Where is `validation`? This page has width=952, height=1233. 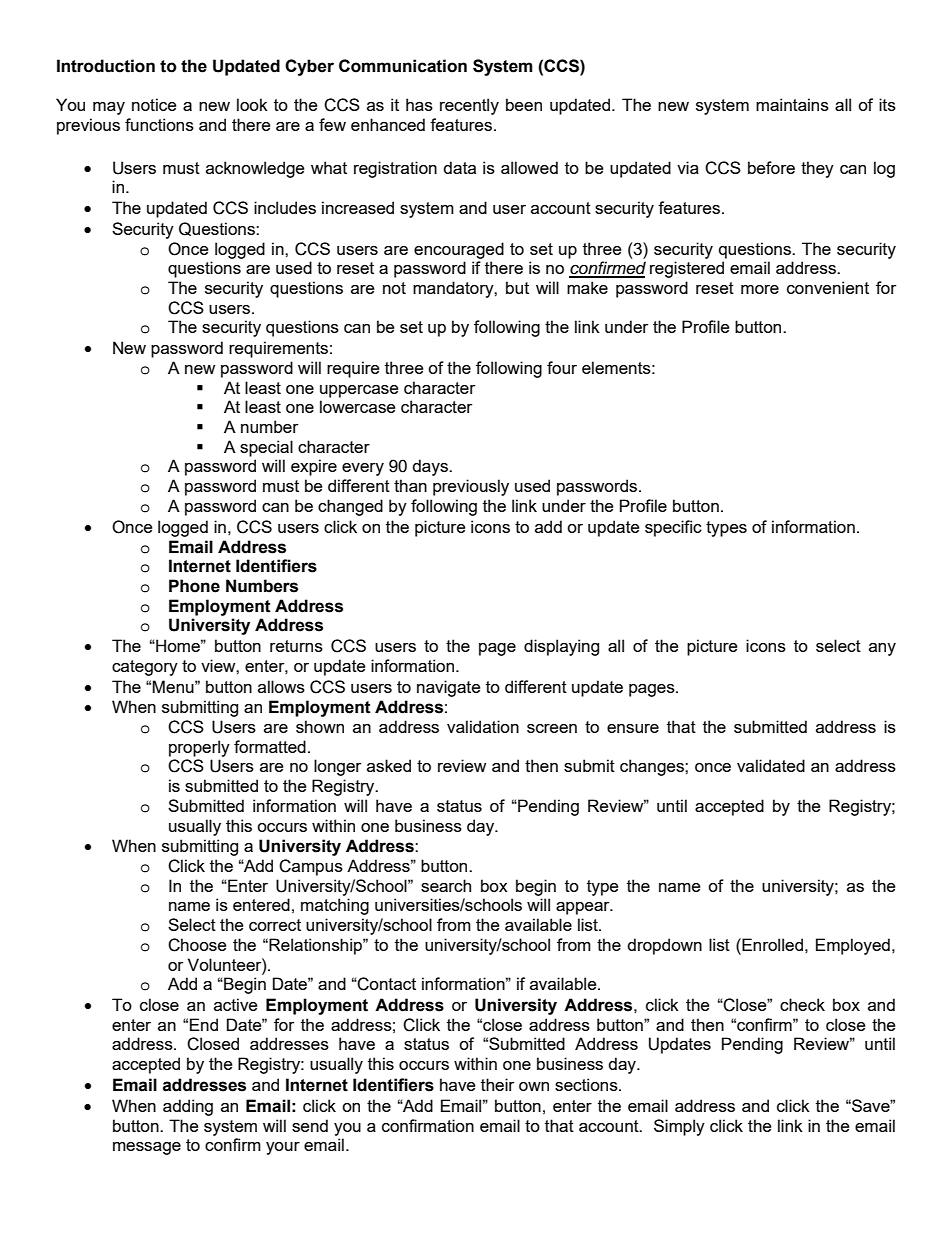 validation is located at coordinates (483, 726).
